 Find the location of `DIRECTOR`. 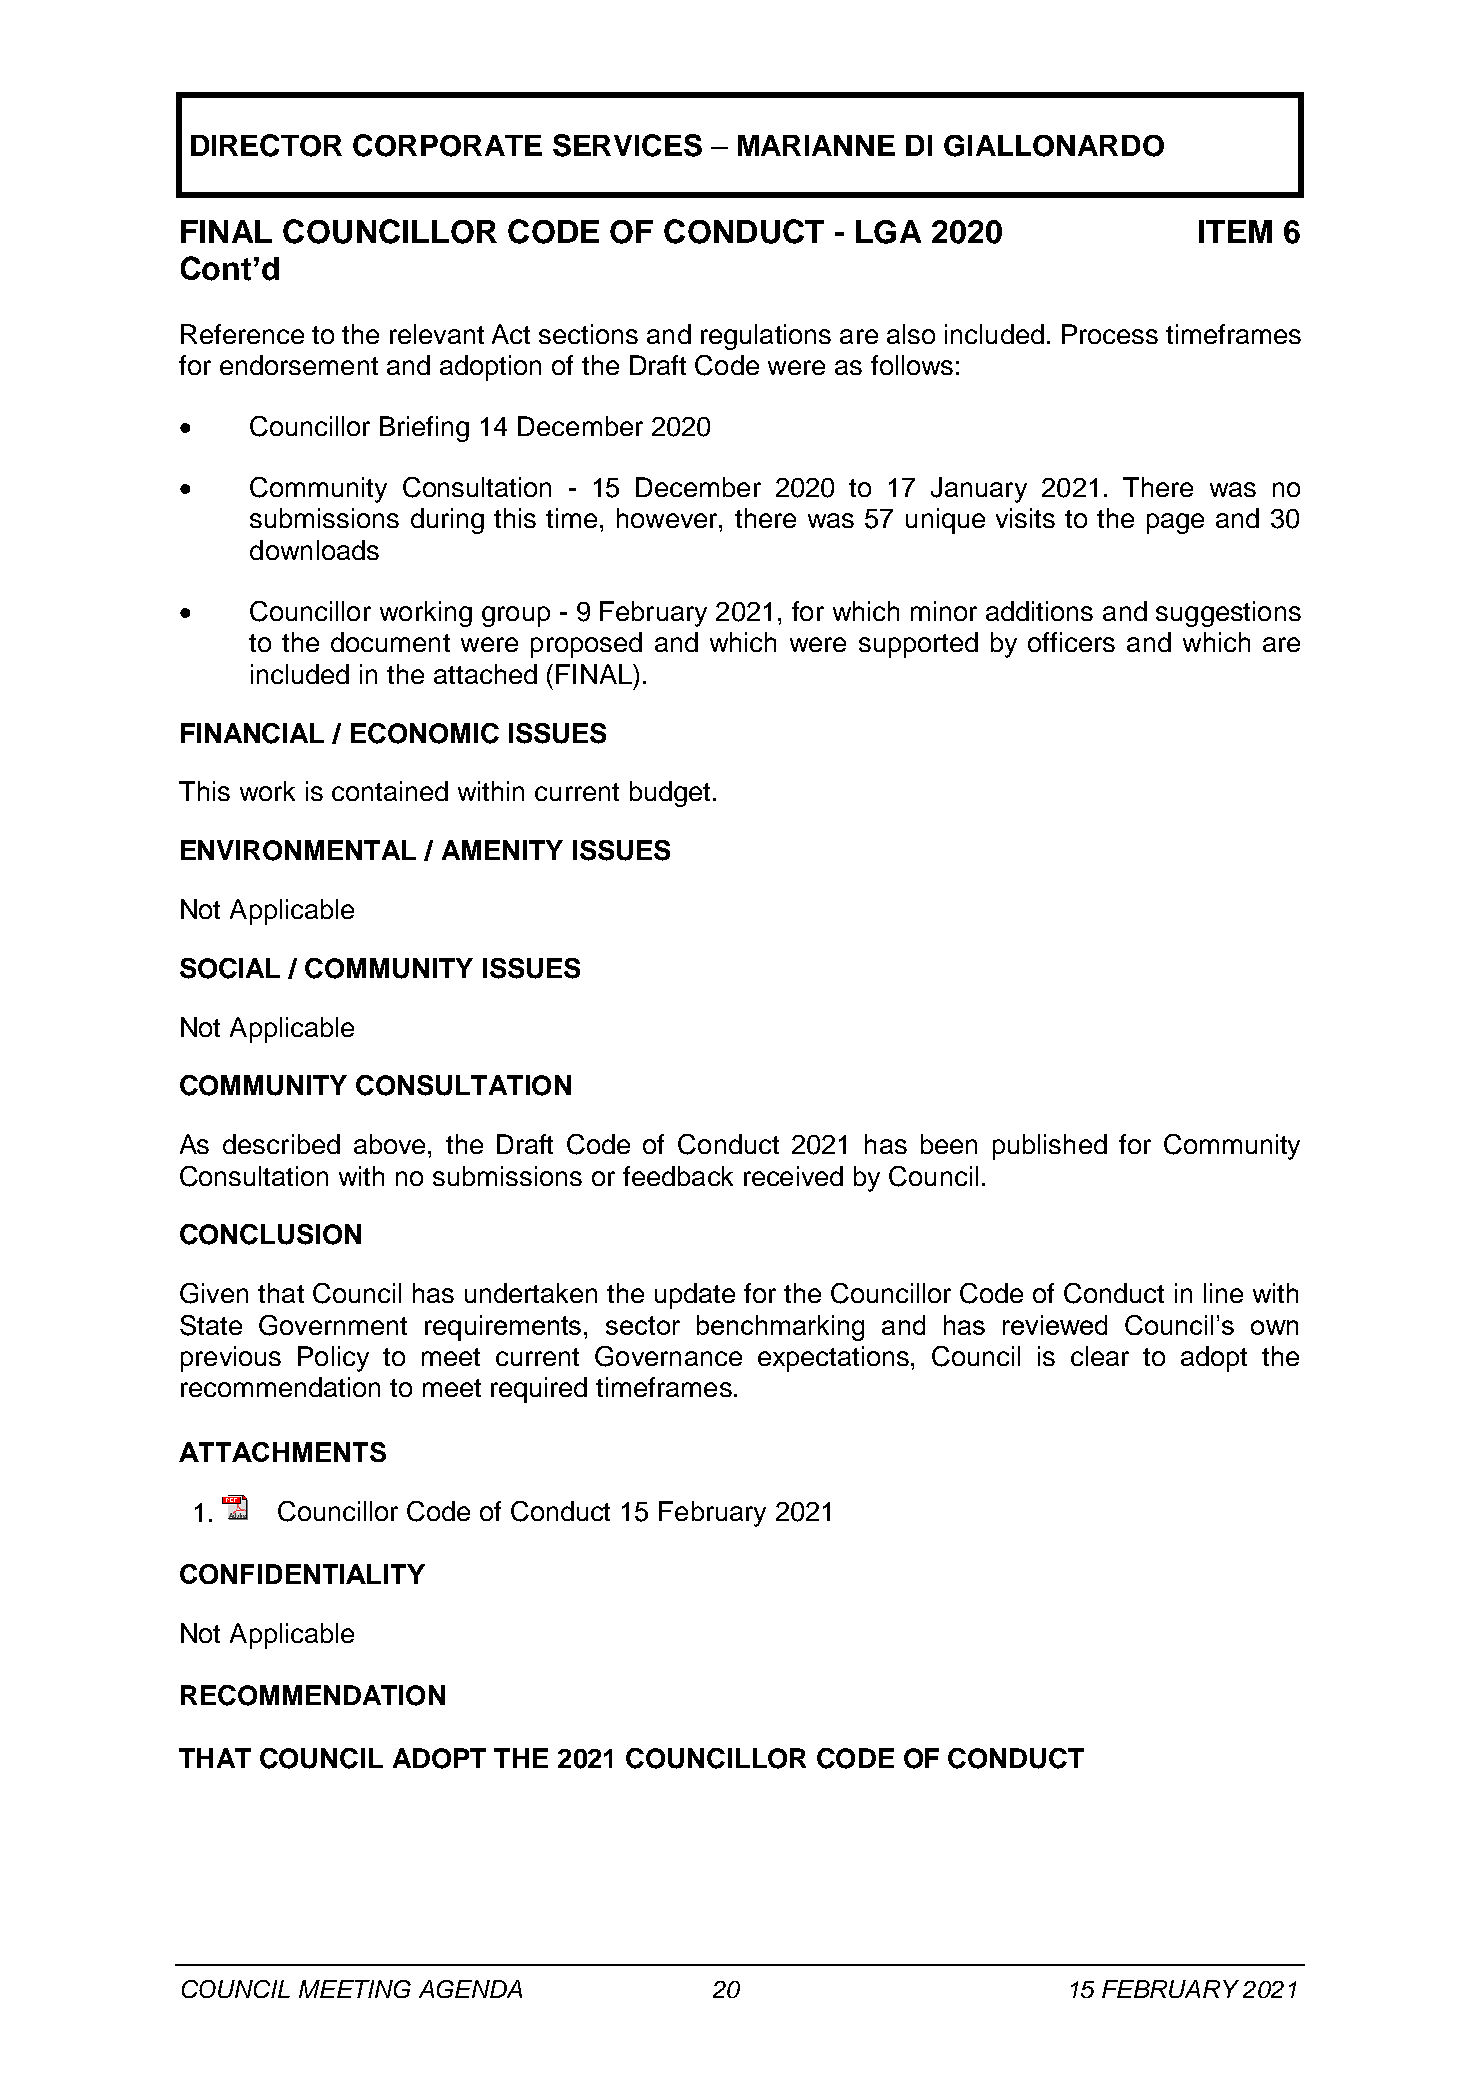

DIRECTOR is located at coordinates (266, 145).
